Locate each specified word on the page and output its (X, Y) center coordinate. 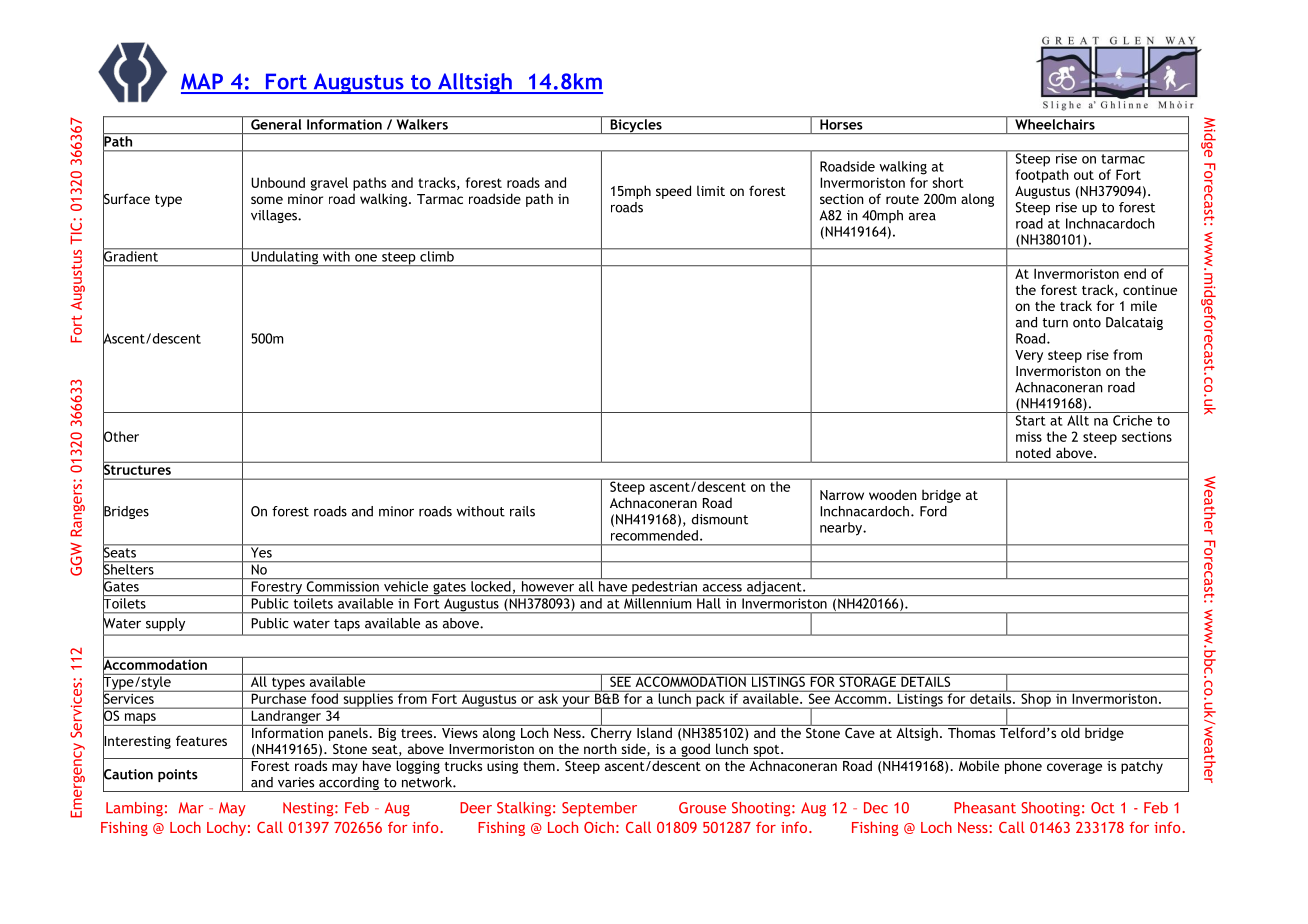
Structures (138, 469)
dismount (720, 519)
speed (673, 192)
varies (296, 782)
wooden (893, 494)
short (948, 182)
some (267, 200)
